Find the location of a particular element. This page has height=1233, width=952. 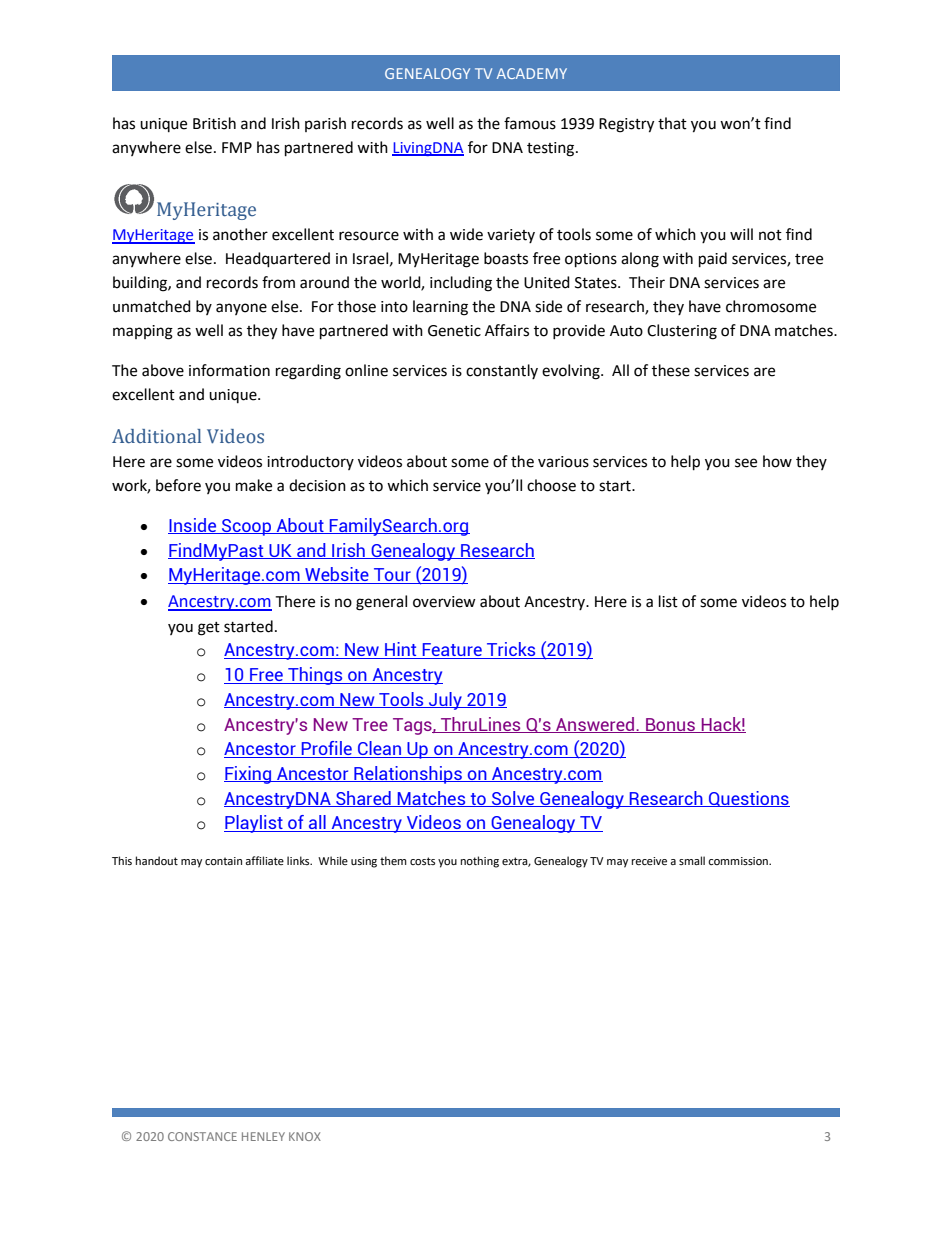

Relationships is located at coordinates (408, 775).
